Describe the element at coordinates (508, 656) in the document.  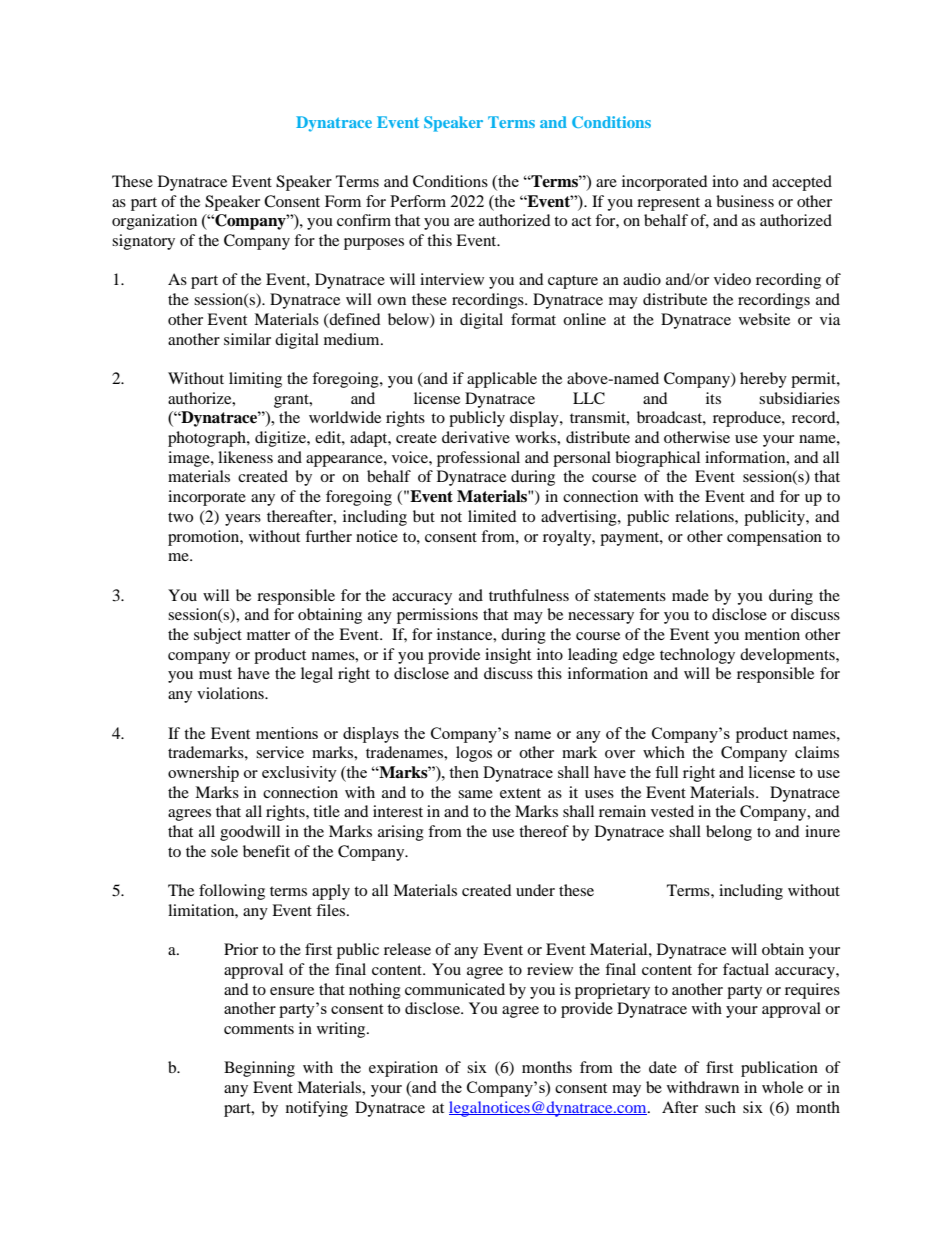
I see `insight` at that location.
